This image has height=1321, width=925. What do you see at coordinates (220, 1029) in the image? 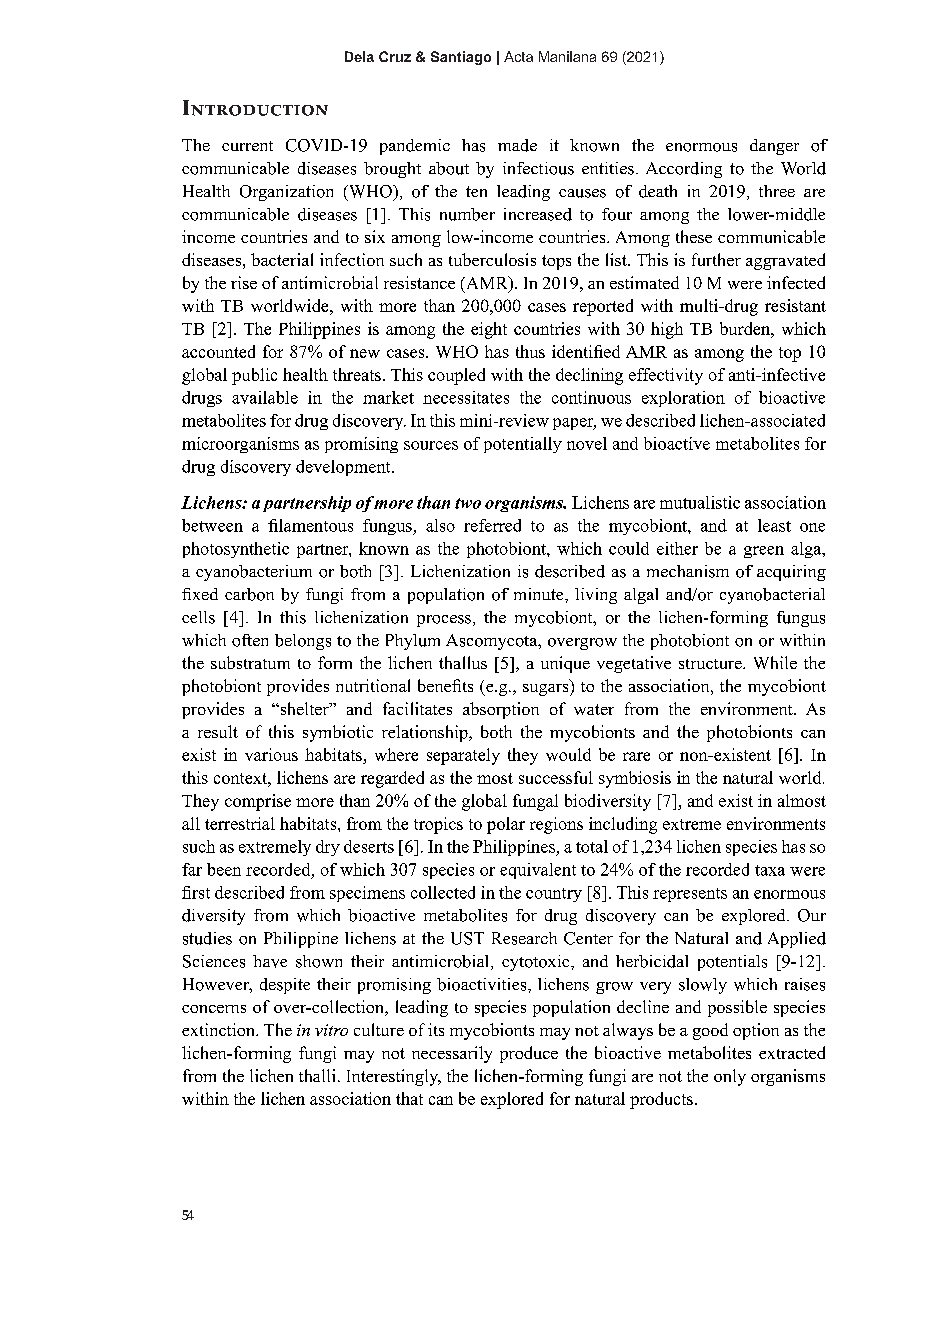
I see `extinction` at bounding box center [220, 1029].
